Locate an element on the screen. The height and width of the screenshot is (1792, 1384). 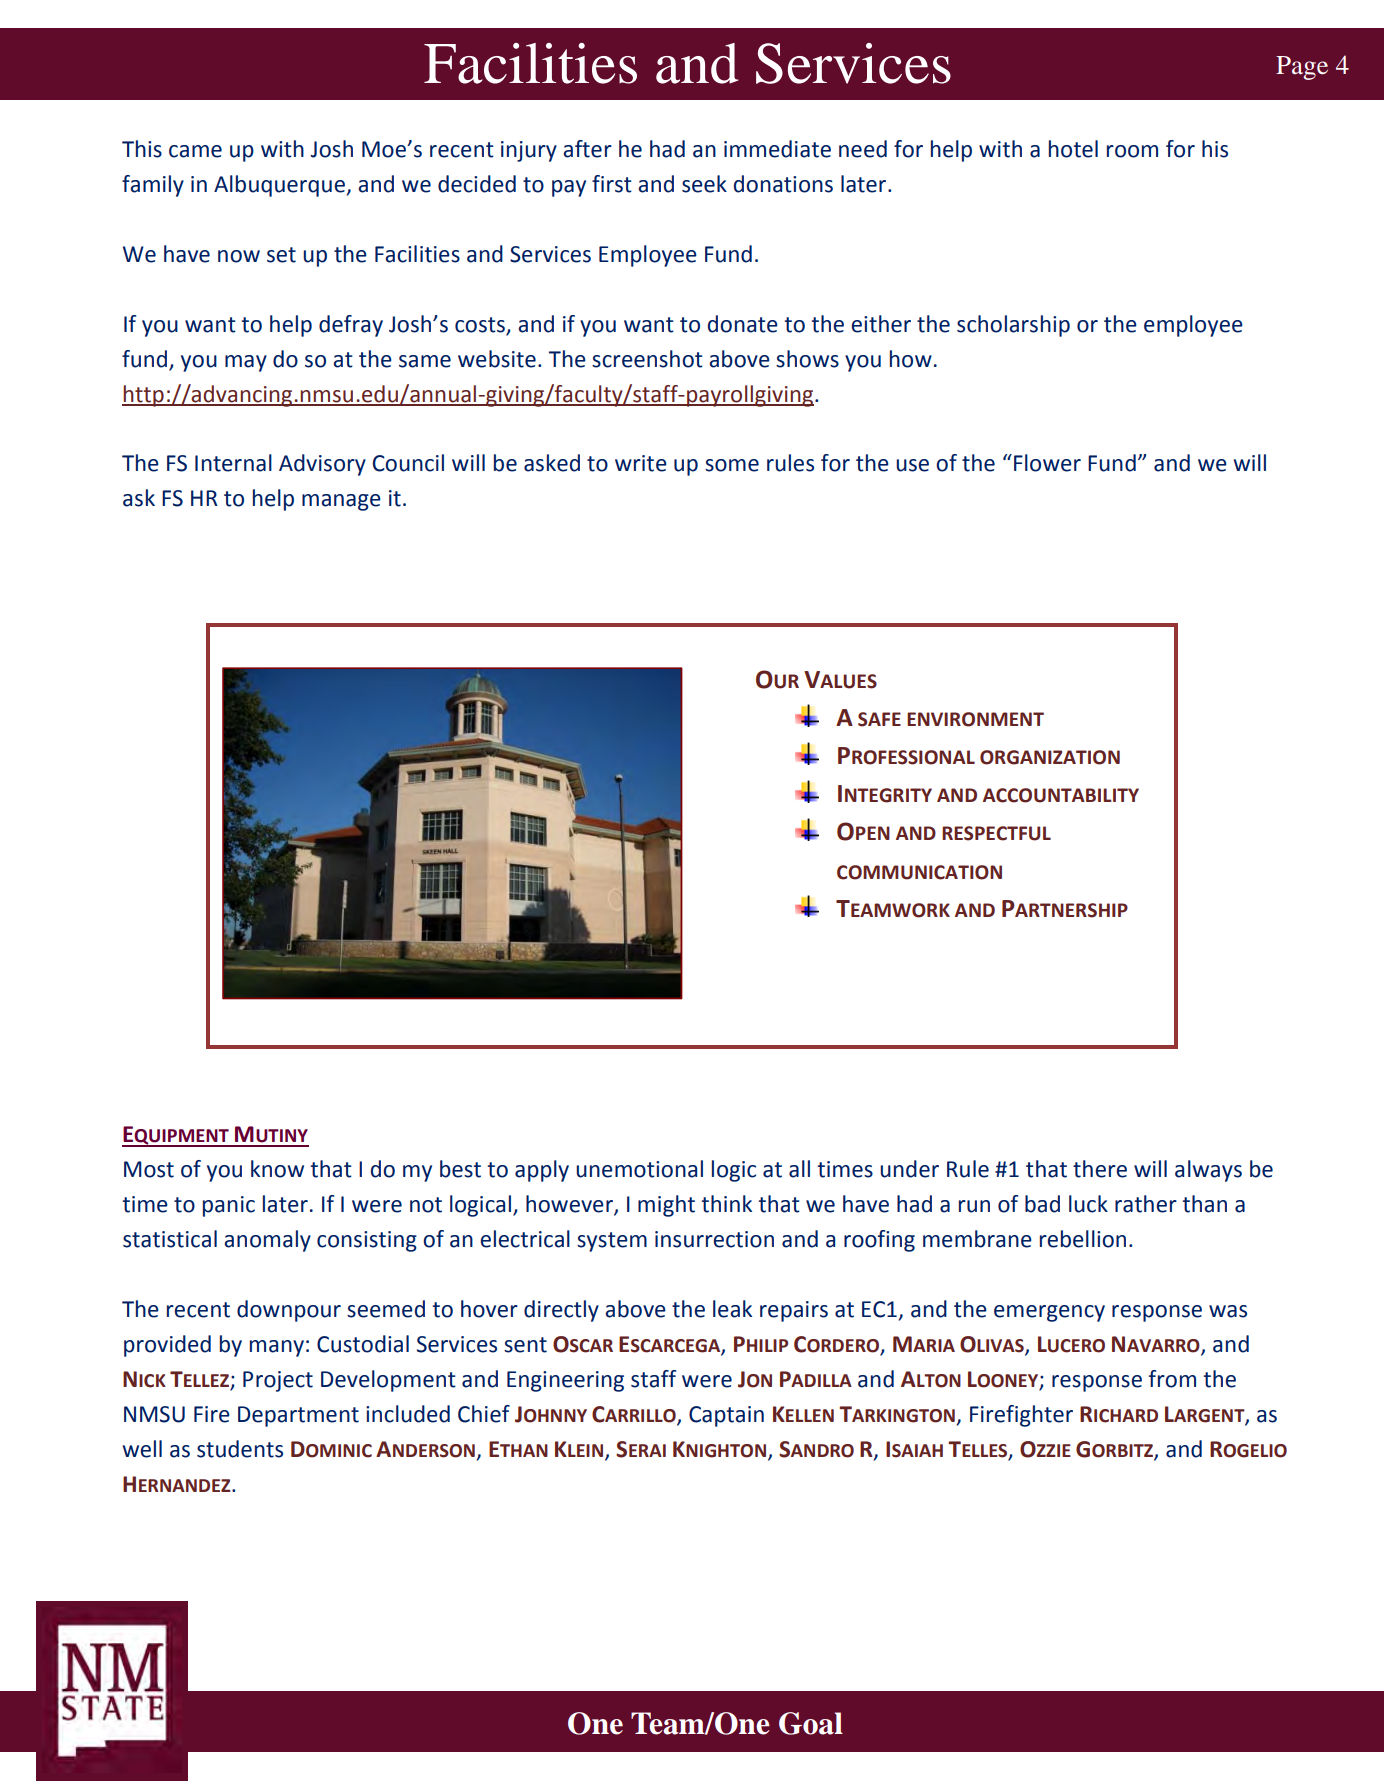
ORGANIZATION is located at coordinates (1050, 757).
